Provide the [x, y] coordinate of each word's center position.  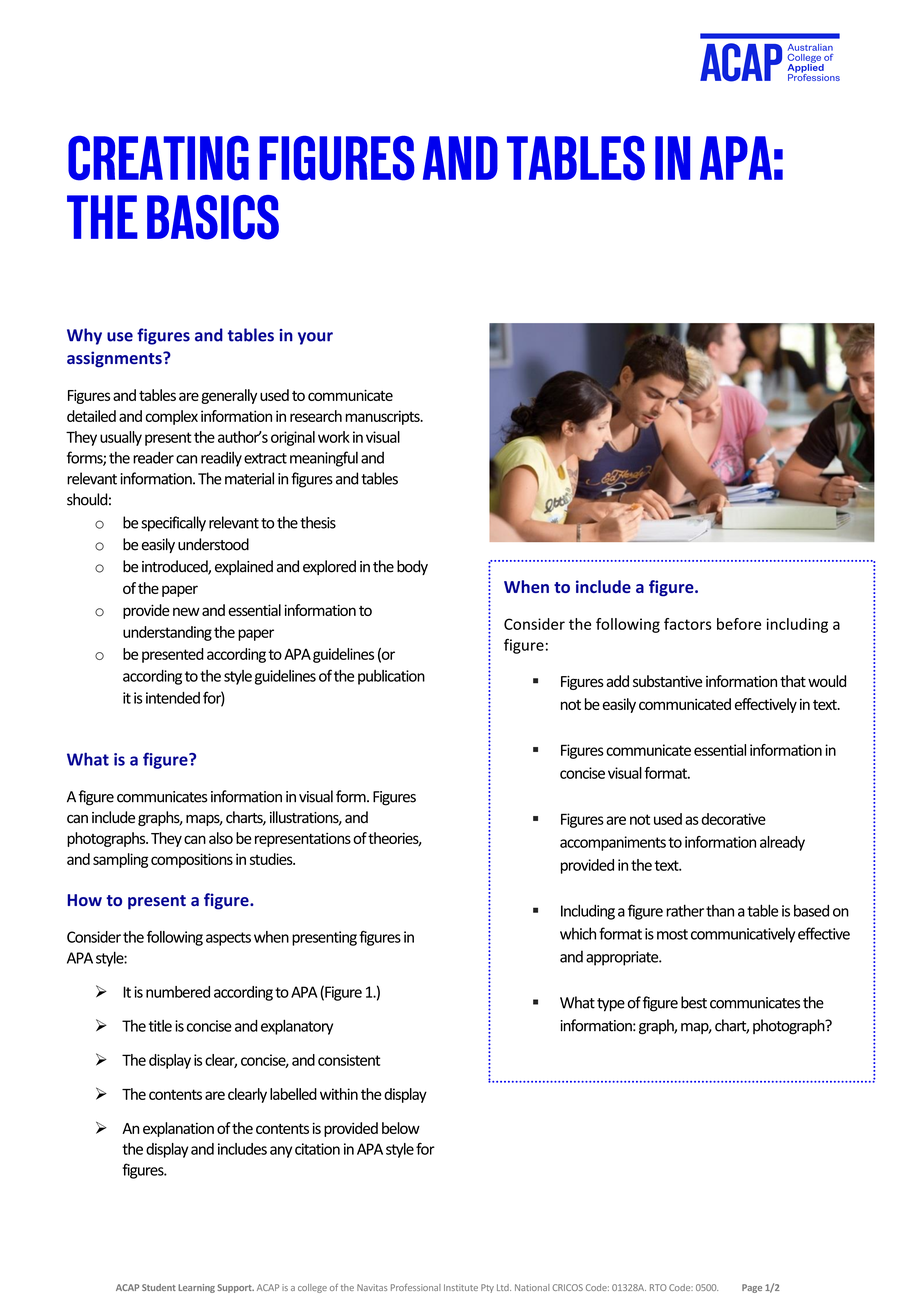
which [578, 933]
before [739, 624]
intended [173, 698]
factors [688, 624]
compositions [192, 860]
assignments [115, 359]
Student [159, 1287]
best [694, 1002]
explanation [178, 1129]
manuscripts [383, 417]
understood [213, 544]
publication [391, 677]
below [401, 1128]
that [793, 681]
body [412, 567]
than [720, 911]
